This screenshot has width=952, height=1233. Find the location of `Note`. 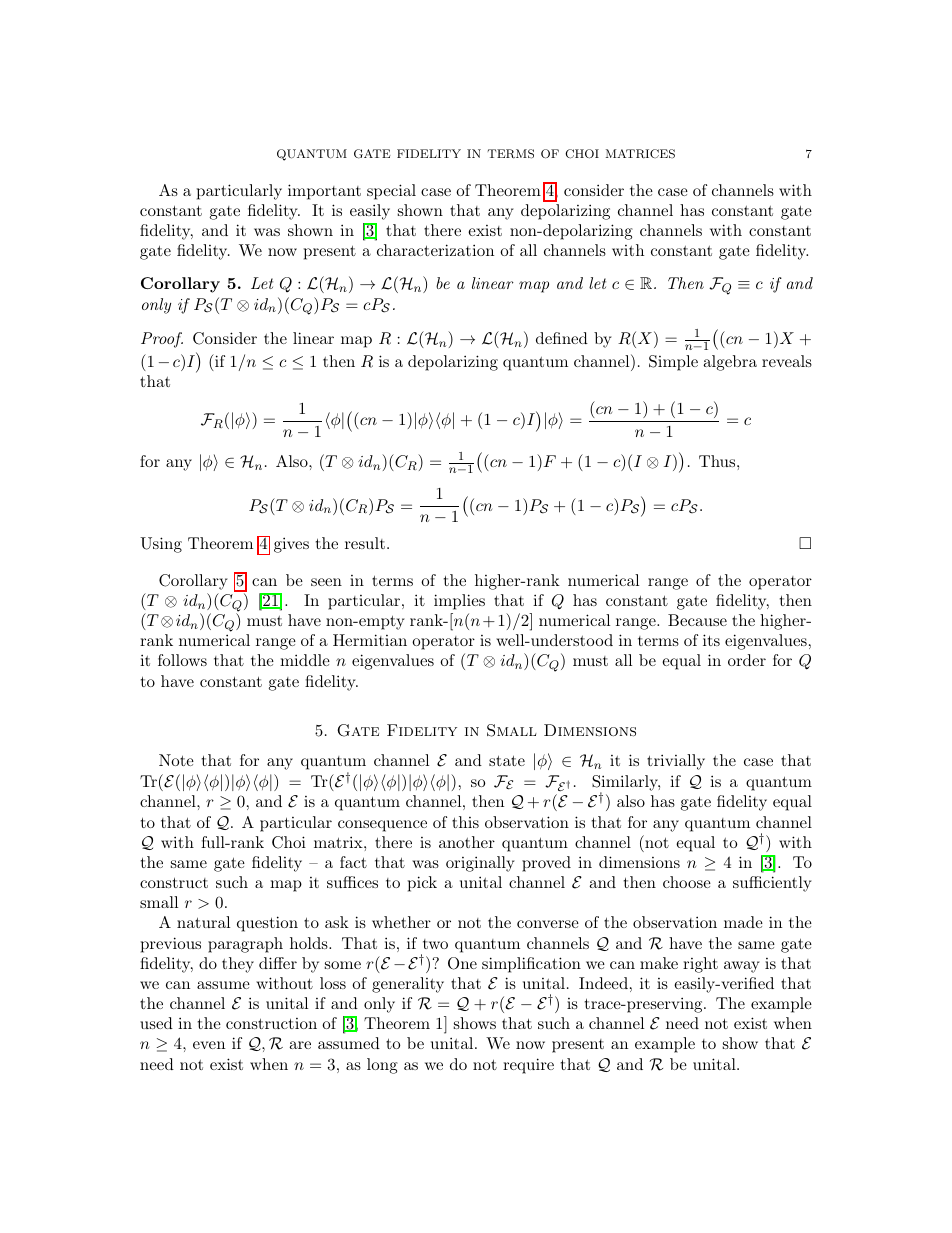

Note is located at coordinates (176, 760).
